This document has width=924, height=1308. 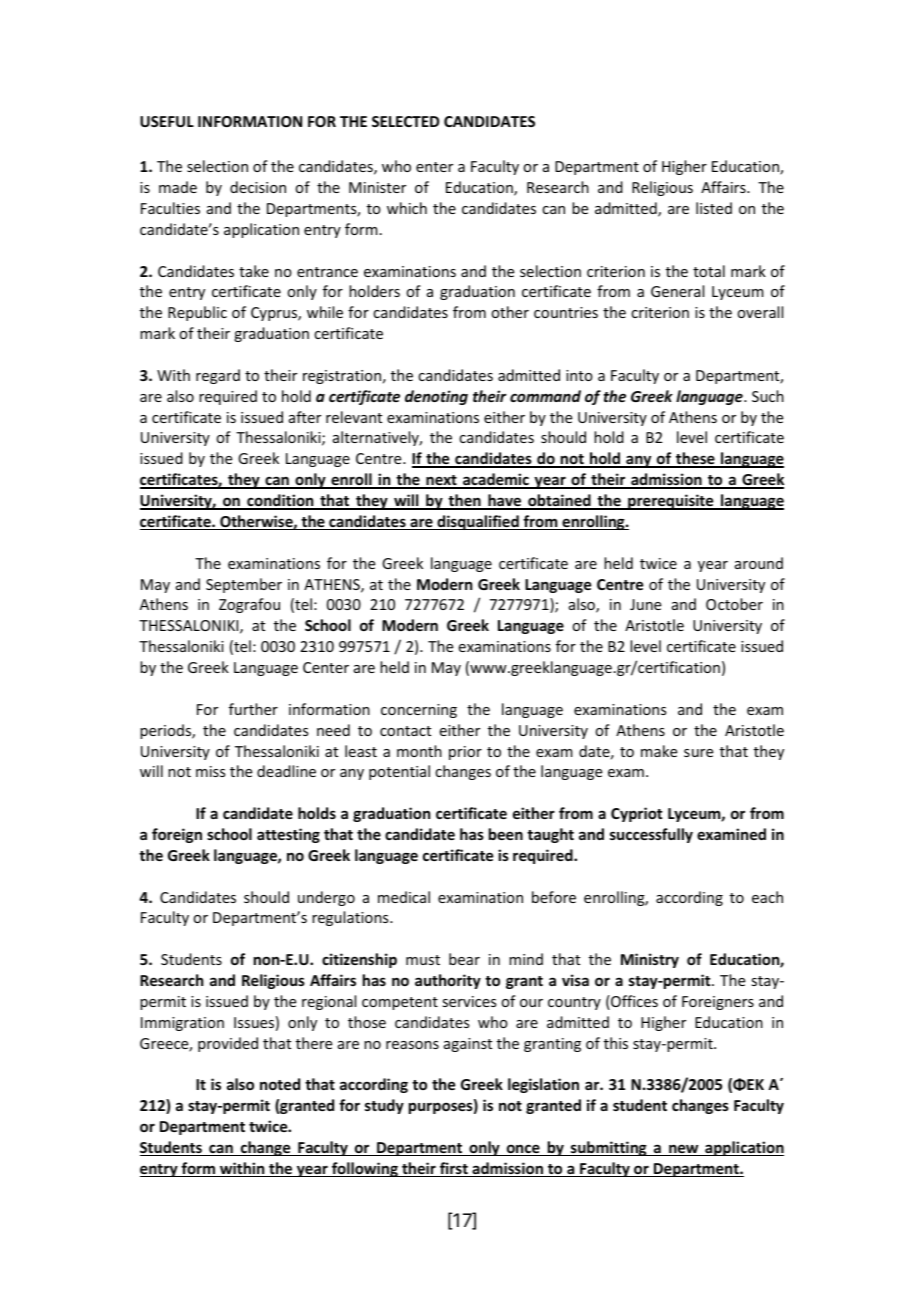 What do you see at coordinates (258, 187) in the document?
I see `decision` at bounding box center [258, 187].
